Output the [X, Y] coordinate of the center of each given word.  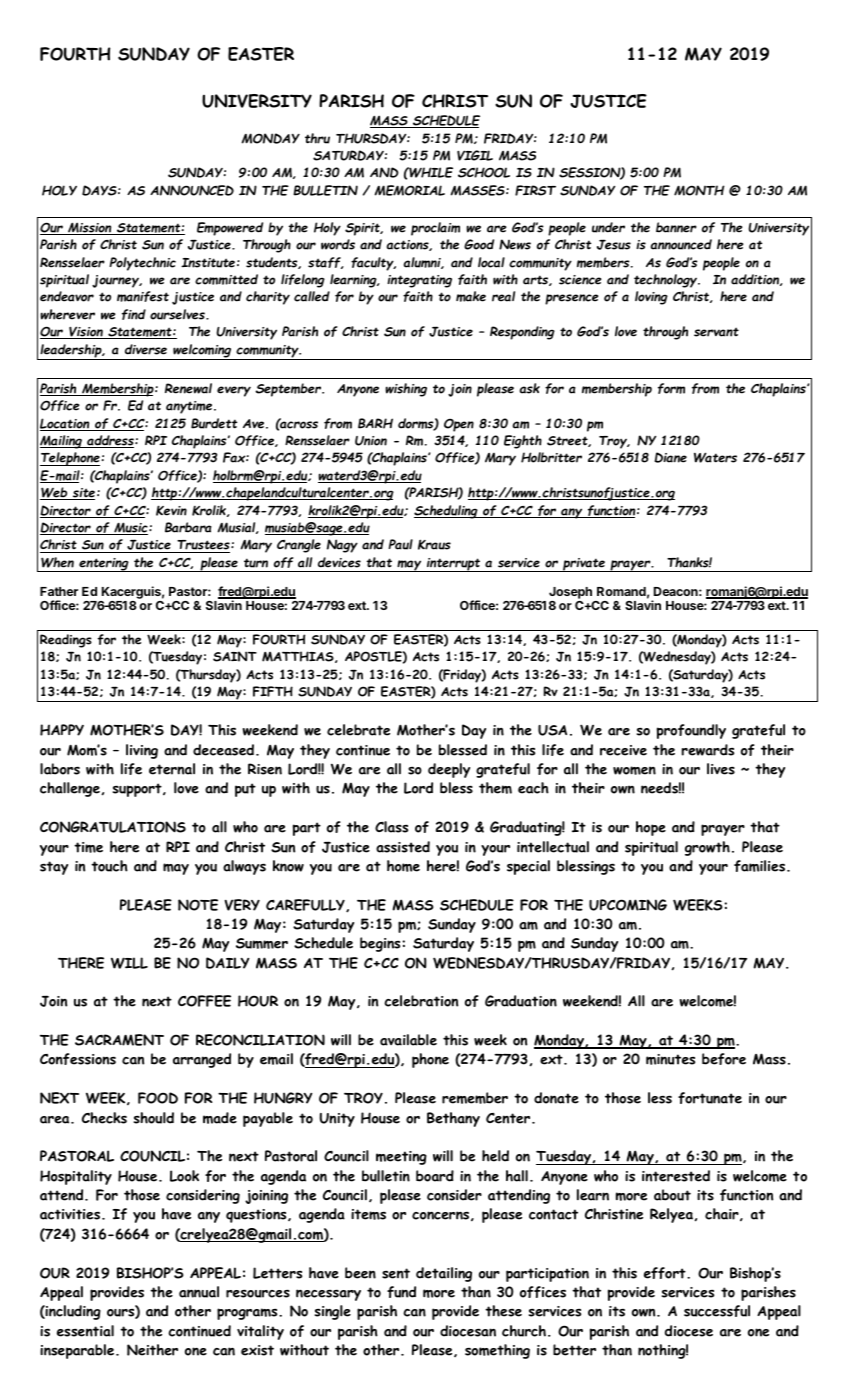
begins [380, 944]
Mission [90, 228]
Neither [152, 1350]
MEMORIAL [410, 190]
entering [104, 565]
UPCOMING [628, 905]
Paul [401, 544]
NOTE [198, 905]
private [584, 565]
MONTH [699, 190]
